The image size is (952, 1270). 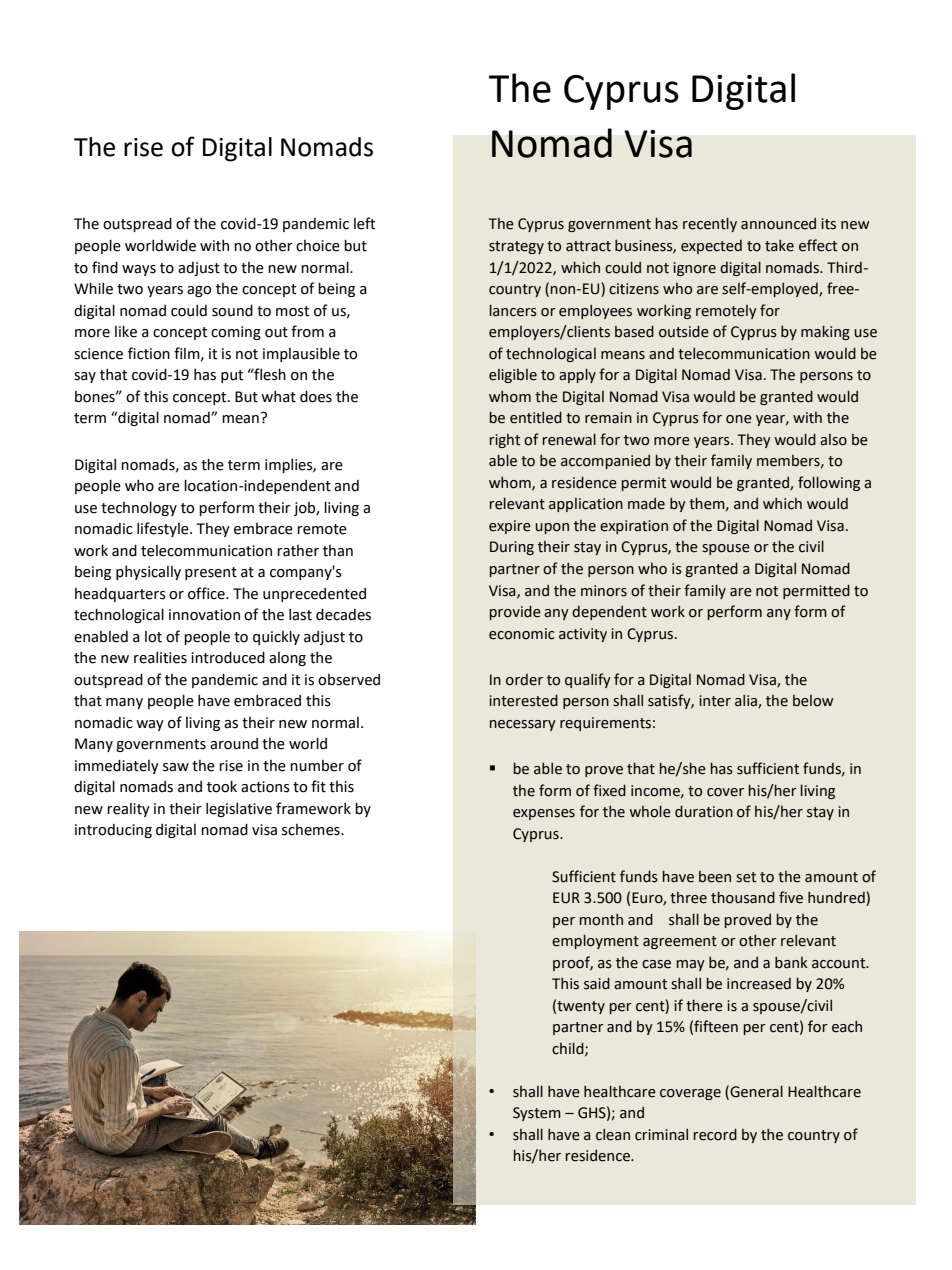 What do you see at coordinates (516, 247) in the document?
I see `strategy` at bounding box center [516, 247].
